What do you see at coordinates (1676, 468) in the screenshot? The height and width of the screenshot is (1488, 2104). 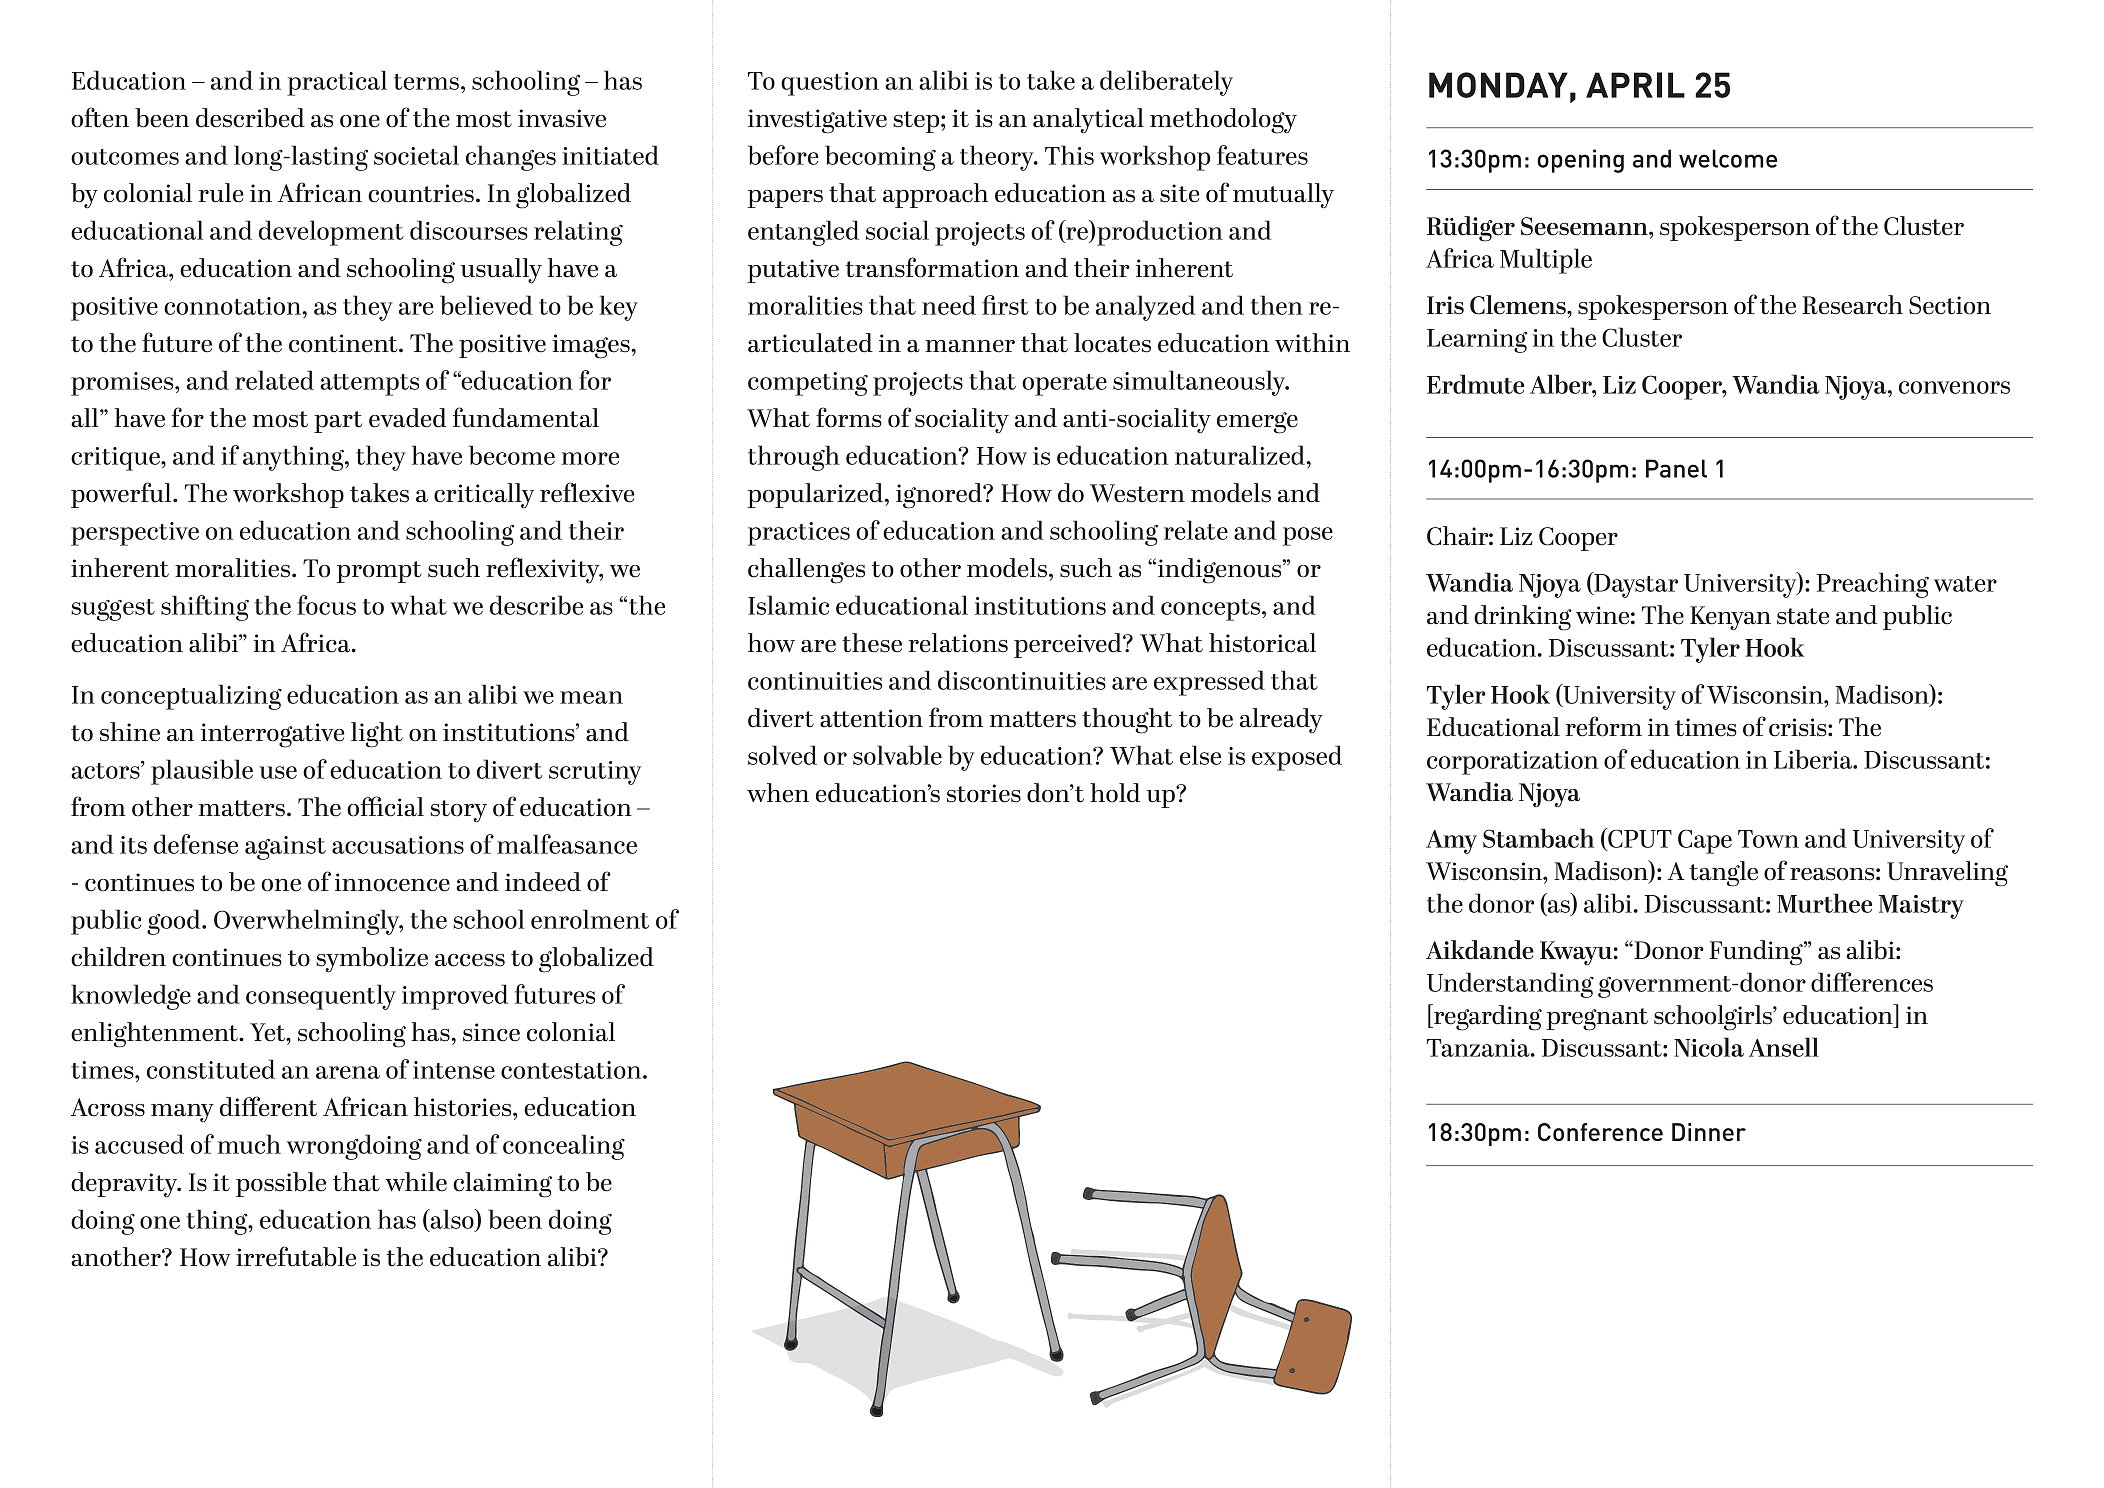 I see `Panel` at bounding box center [1676, 468].
